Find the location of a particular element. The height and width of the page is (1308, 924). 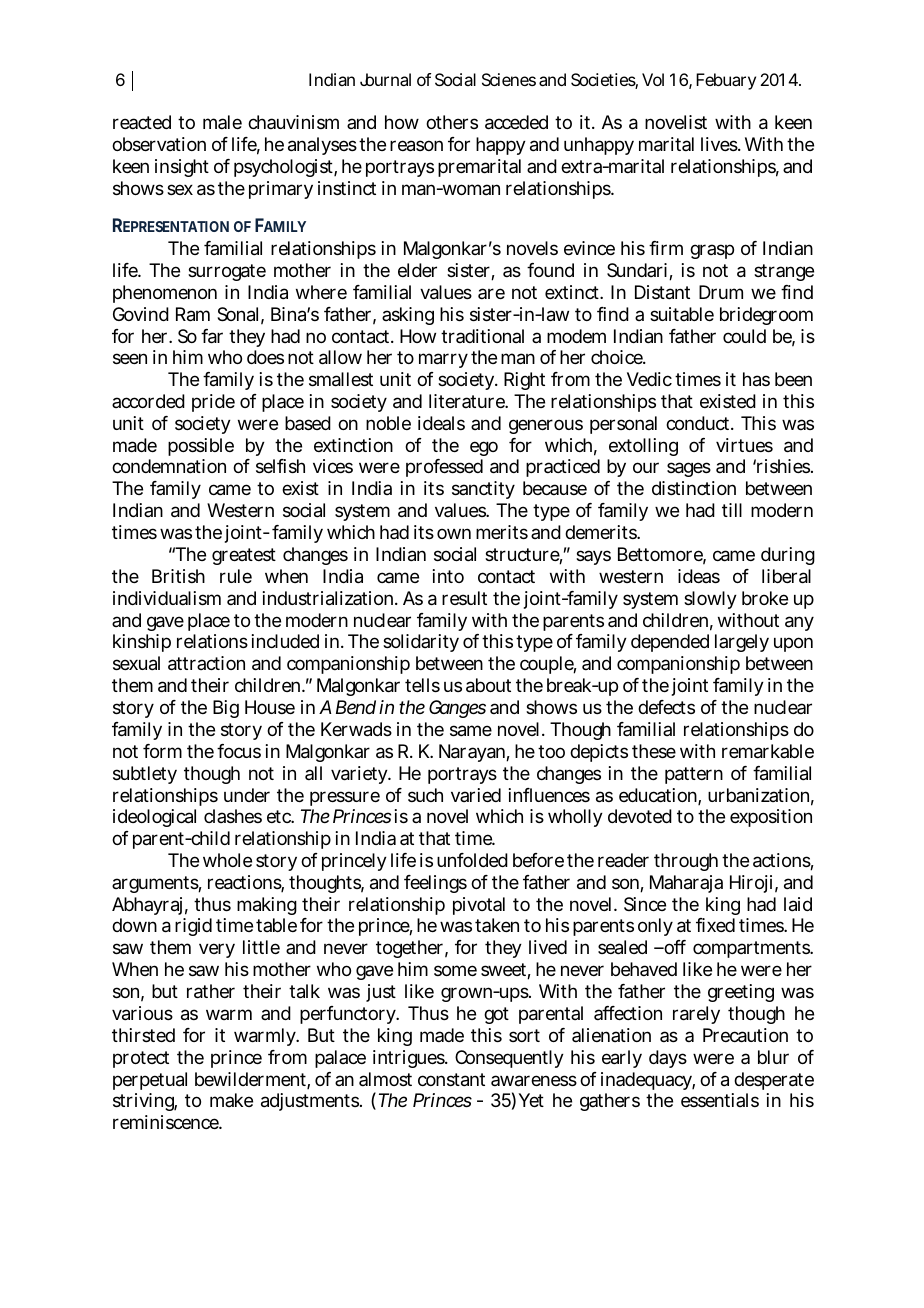

lives is located at coordinates (720, 144).
